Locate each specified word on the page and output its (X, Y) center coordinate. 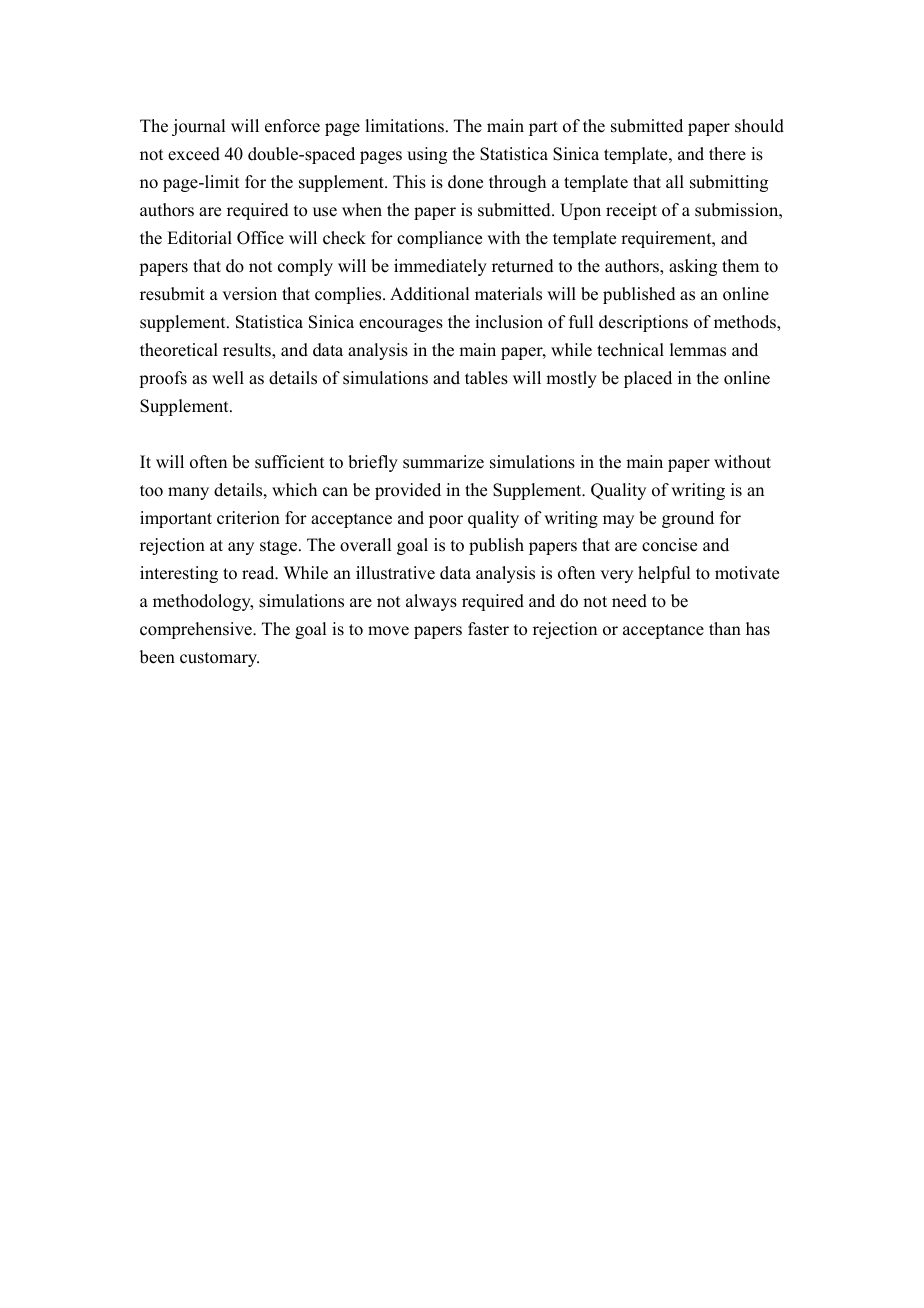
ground (688, 519)
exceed (194, 154)
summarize (443, 462)
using (427, 155)
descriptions (643, 323)
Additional (429, 294)
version (249, 294)
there (727, 154)
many (188, 493)
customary (219, 659)
